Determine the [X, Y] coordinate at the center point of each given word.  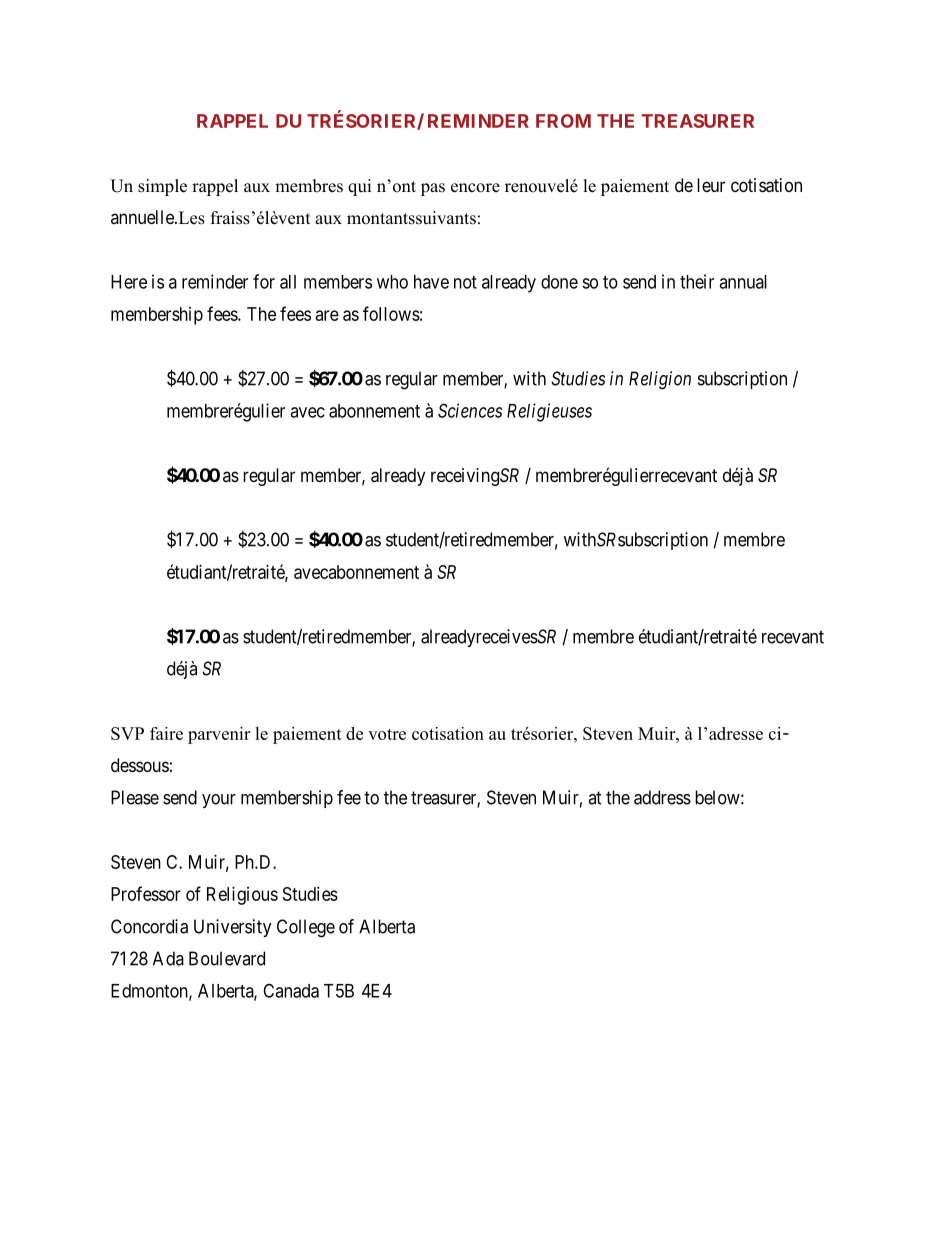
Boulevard [227, 958]
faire [166, 733]
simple [162, 187]
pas [433, 189]
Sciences [470, 410]
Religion [660, 380]
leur [711, 185]
